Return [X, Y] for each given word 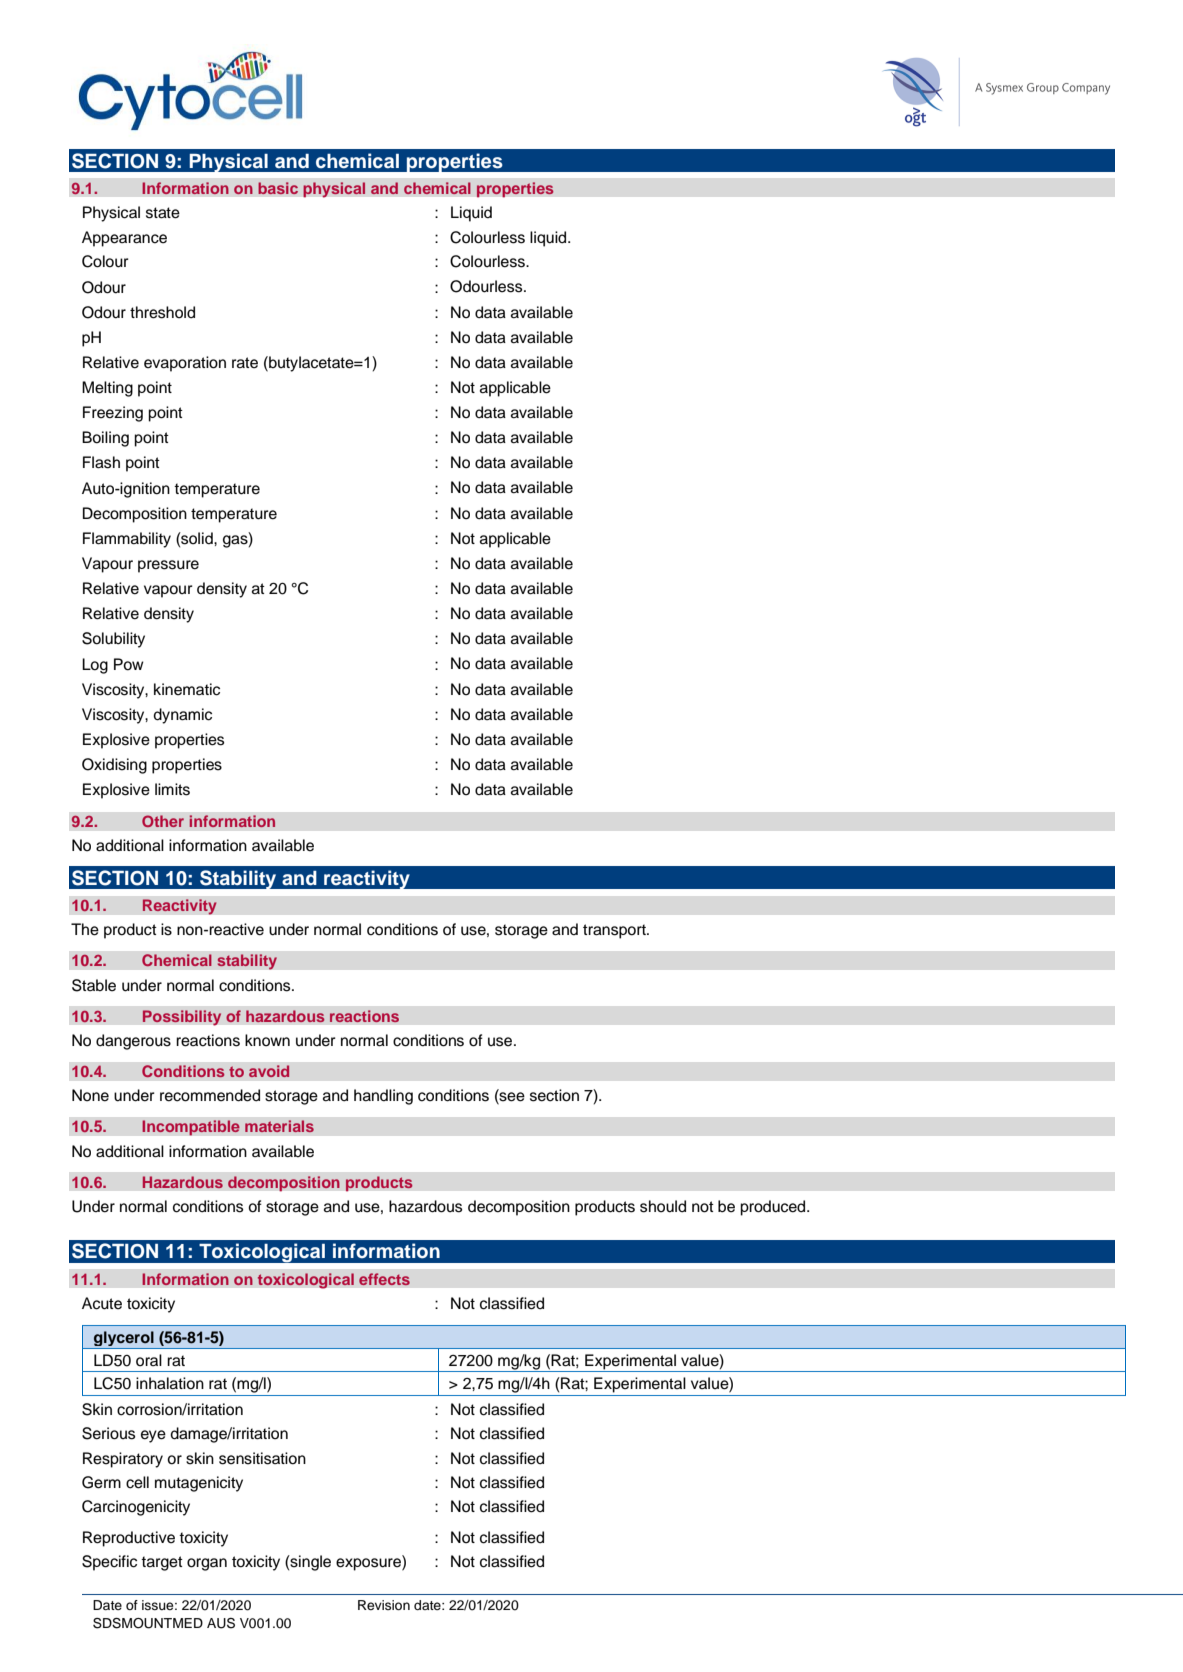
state [163, 213]
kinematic [187, 689]
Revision [384, 1605]
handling [383, 1097]
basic [278, 188]
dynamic [182, 716]
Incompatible [191, 1128]
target [162, 1563]
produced [774, 1208]
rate [245, 363]
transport [615, 931]
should [663, 1206]
